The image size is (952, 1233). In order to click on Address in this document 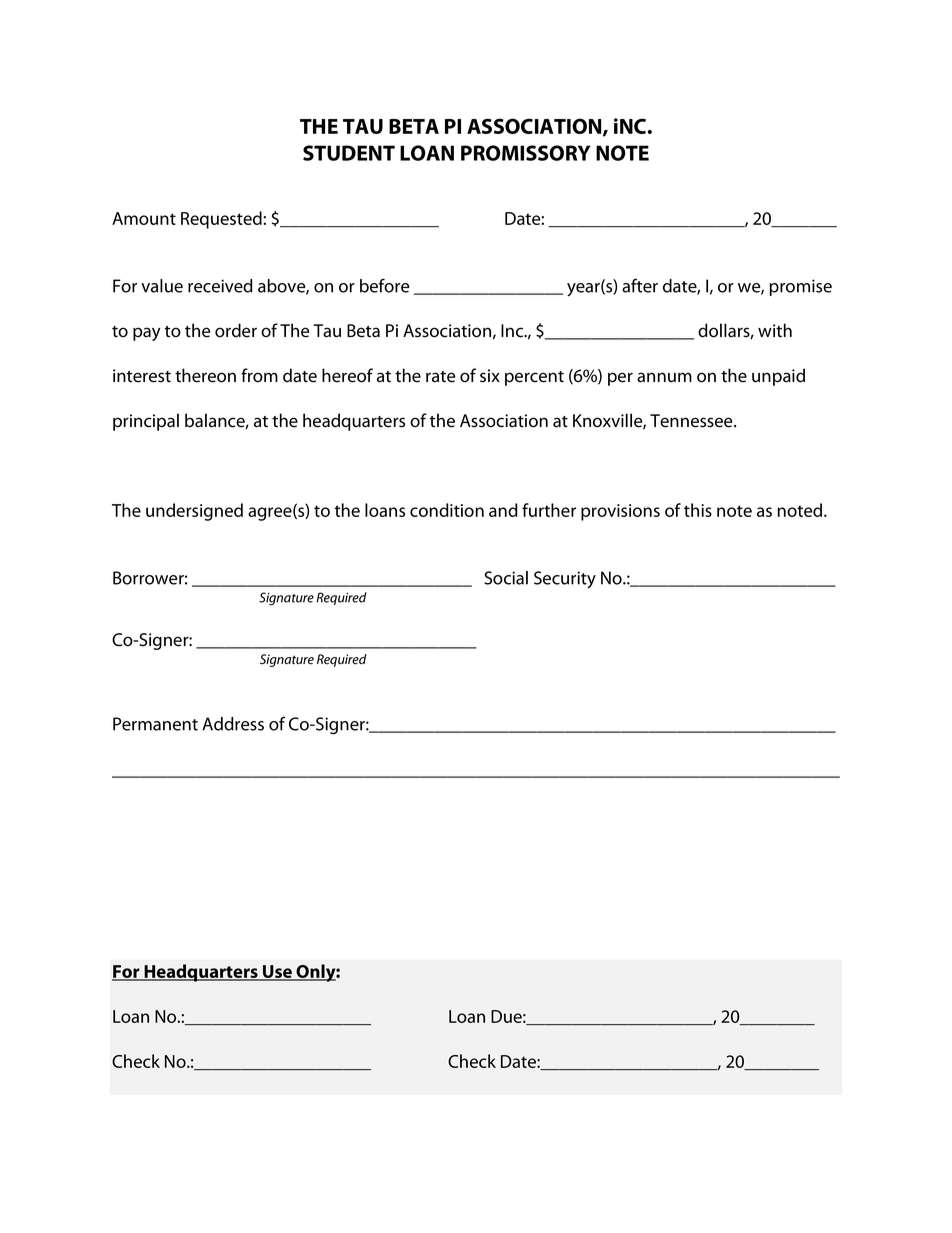, I will do `click(233, 724)`.
